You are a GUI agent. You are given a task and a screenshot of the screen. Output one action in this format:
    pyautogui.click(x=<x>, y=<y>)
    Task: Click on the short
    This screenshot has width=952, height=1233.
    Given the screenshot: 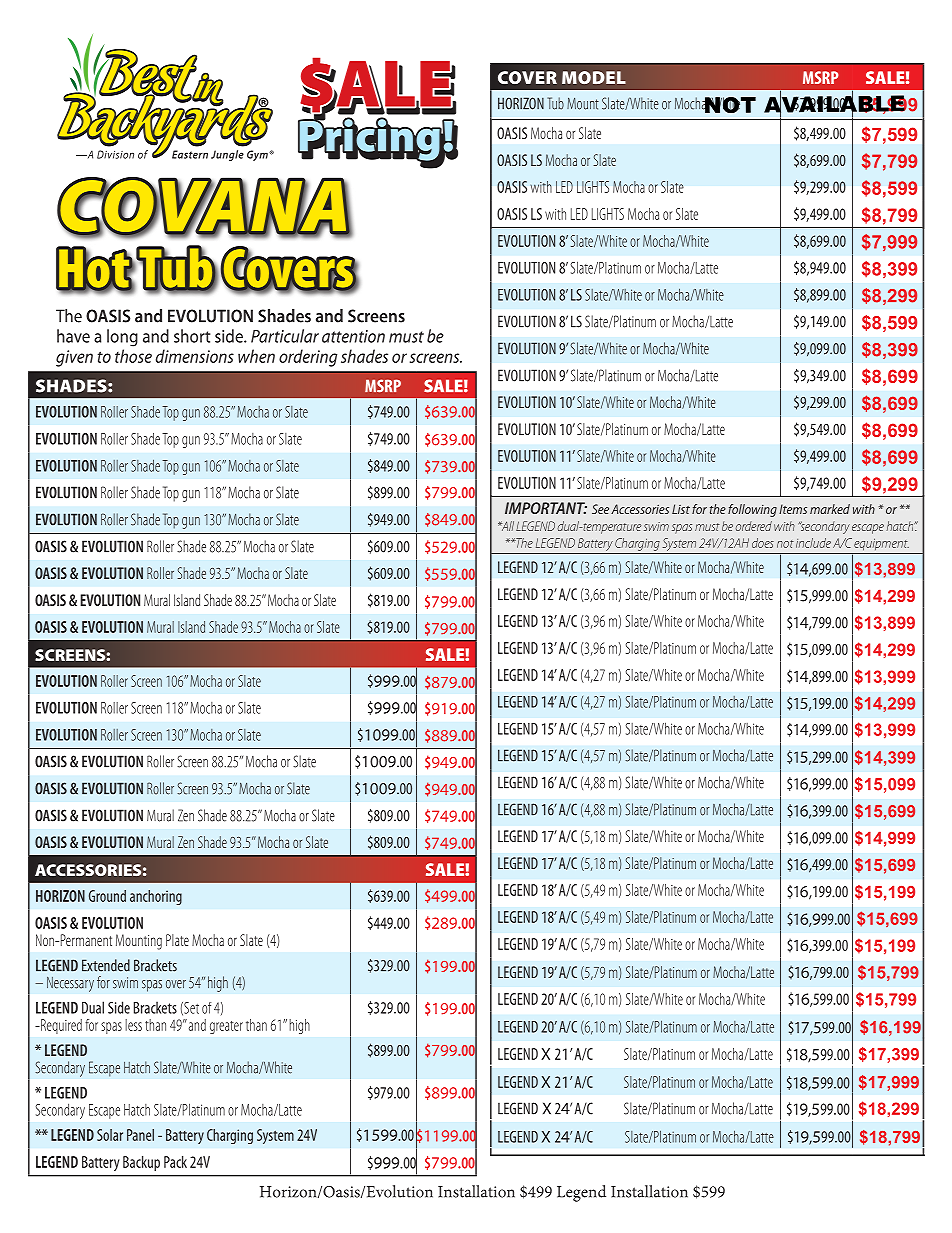 What is the action you would take?
    pyautogui.click(x=192, y=336)
